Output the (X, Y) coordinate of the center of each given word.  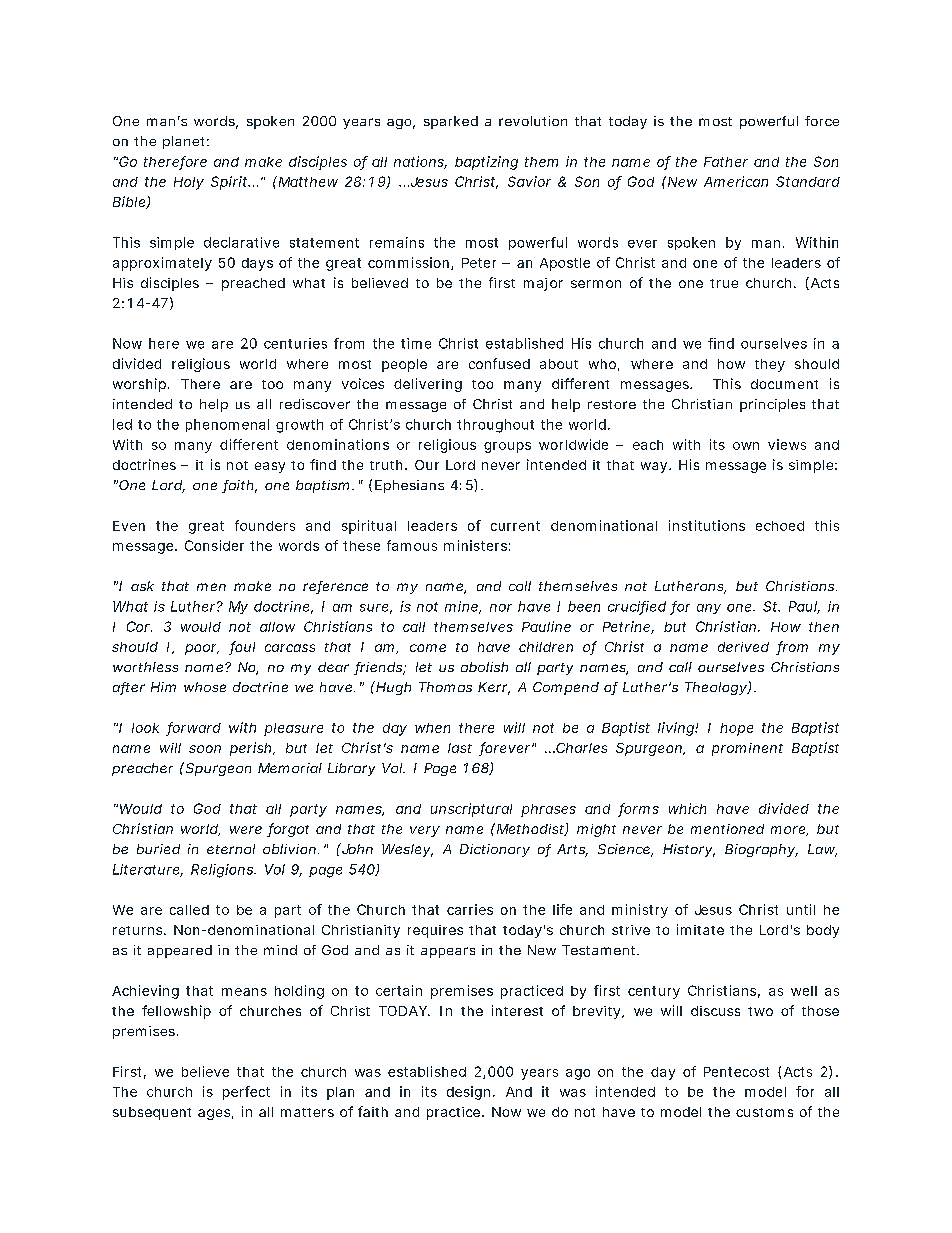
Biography (761, 850)
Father (726, 162)
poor (202, 649)
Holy (189, 183)
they (770, 365)
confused (499, 363)
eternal (231, 849)
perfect (246, 1093)
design (468, 1093)
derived (743, 647)
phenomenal (227, 425)
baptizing (486, 163)
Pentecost (736, 1072)
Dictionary (495, 850)
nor (501, 608)
